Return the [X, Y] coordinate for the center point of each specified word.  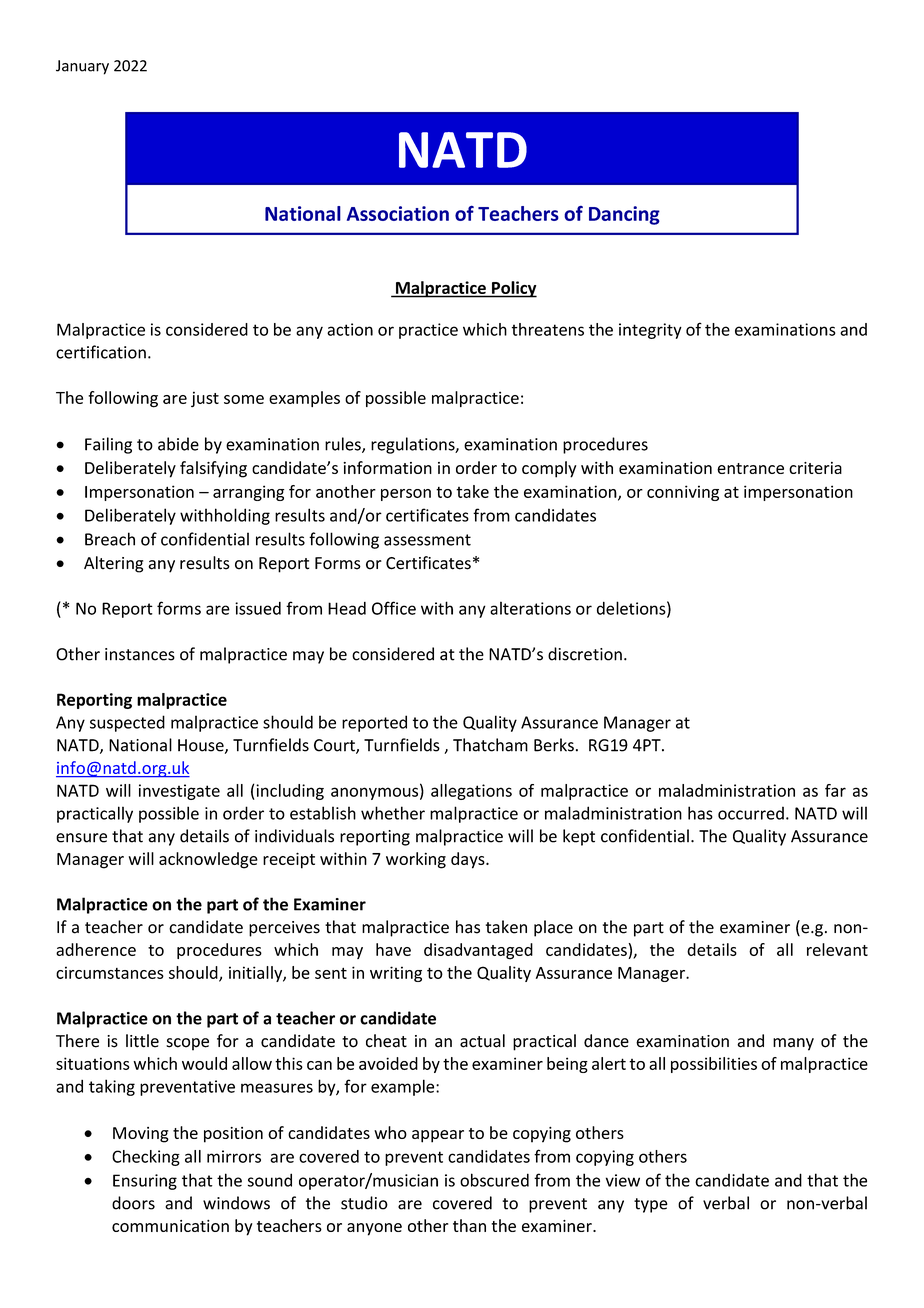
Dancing [624, 215]
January [82, 67]
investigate [179, 792]
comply [549, 469]
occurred [751, 813]
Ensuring [145, 1182]
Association [398, 213]
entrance [750, 468]
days [469, 860]
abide [178, 444]
